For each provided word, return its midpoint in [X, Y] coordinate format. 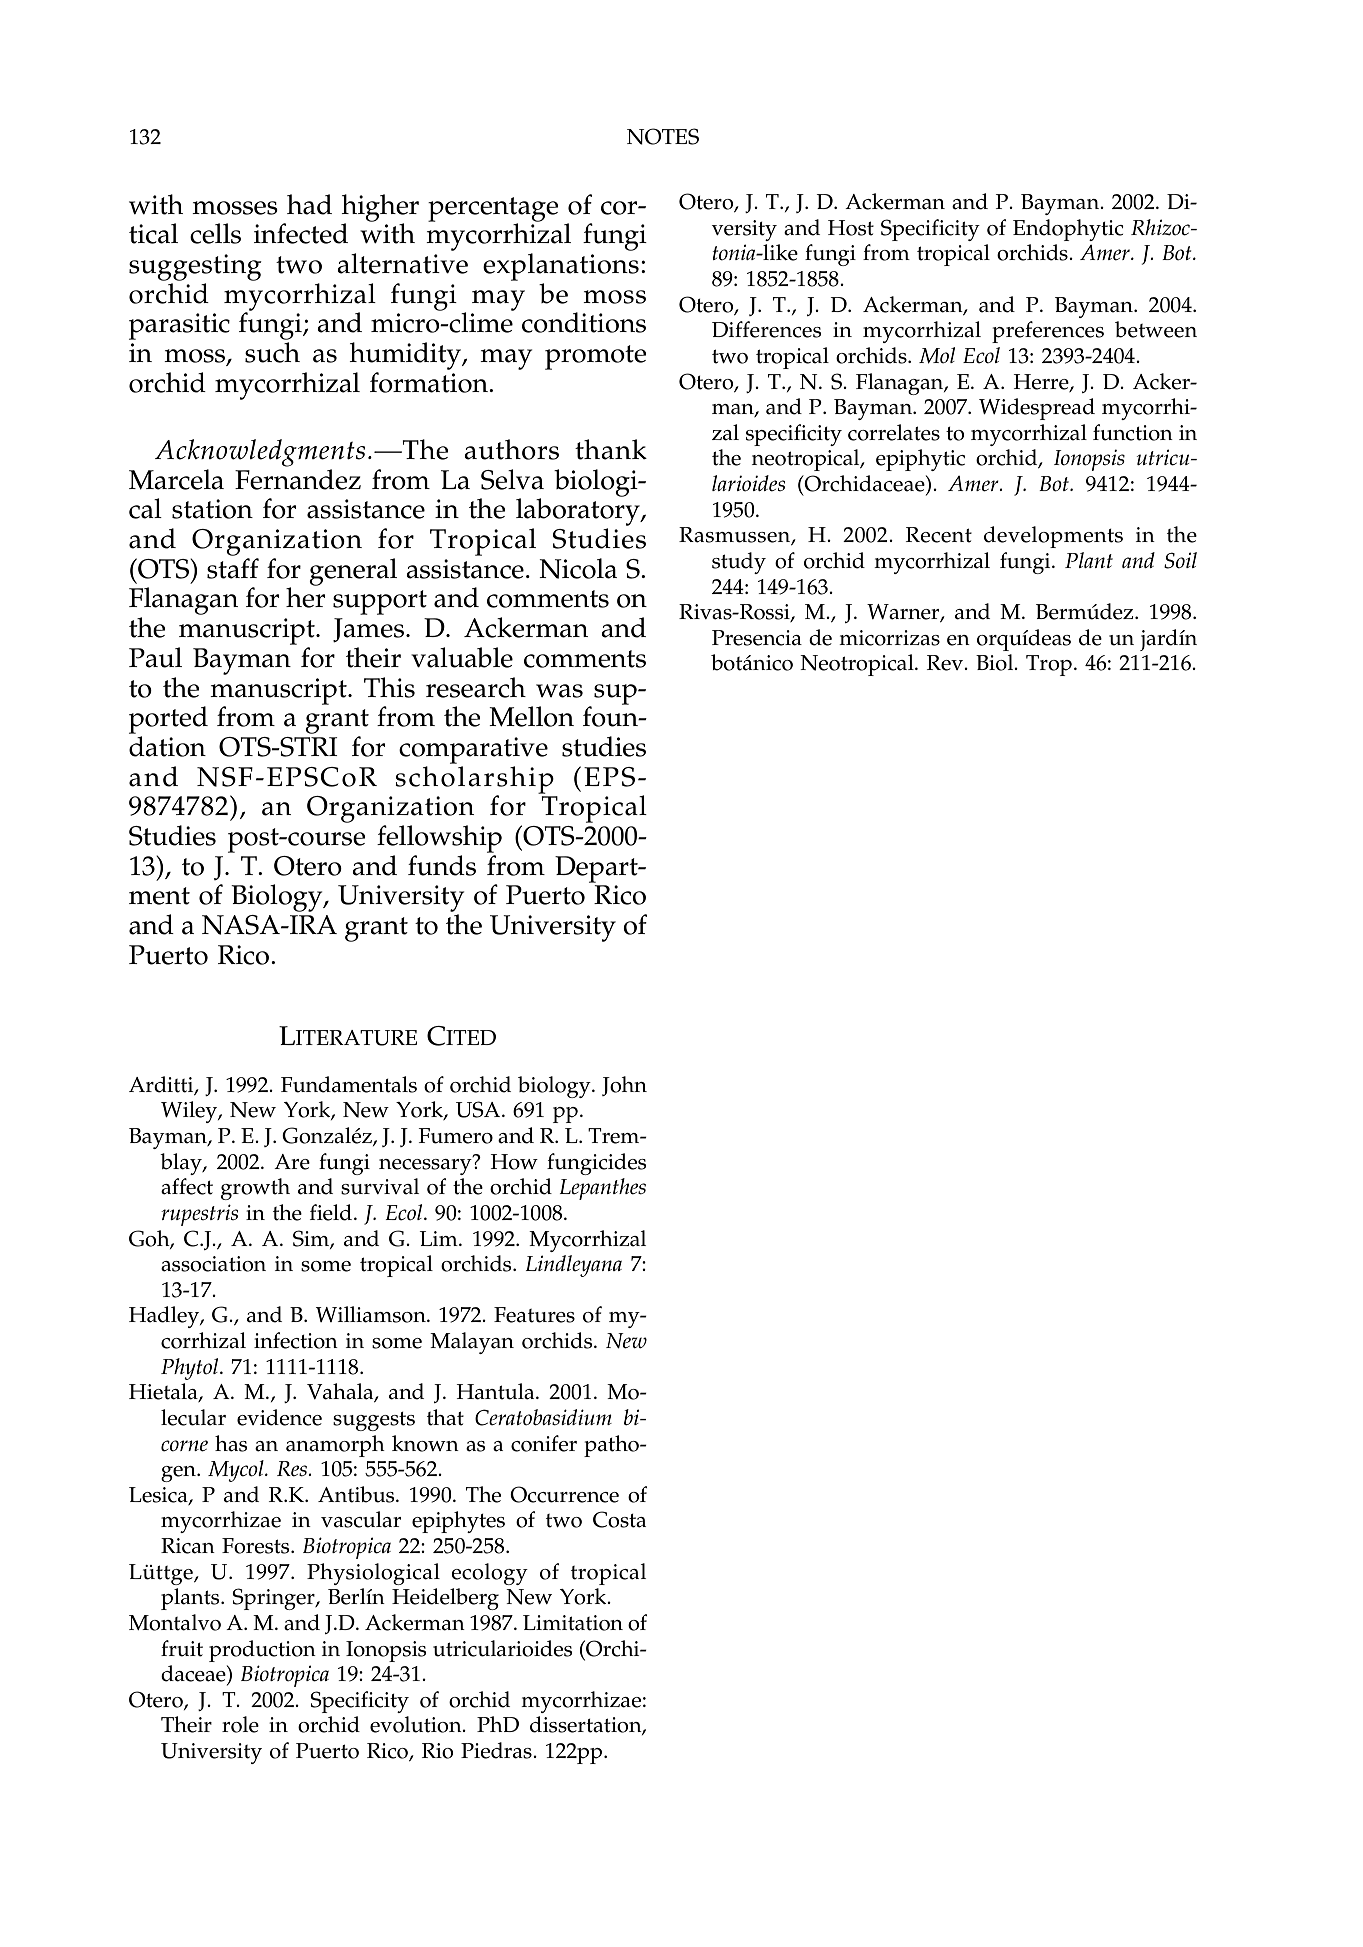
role [240, 1724]
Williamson [372, 1314]
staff [233, 568]
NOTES [663, 136]
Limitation [573, 1623]
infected [301, 233]
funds [442, 865]
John [624, 1086]
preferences [1048, 332]
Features [534, 1315]
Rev [946, 663]
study [739, 563]
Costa [619, 1519]
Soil [1180, 560]
